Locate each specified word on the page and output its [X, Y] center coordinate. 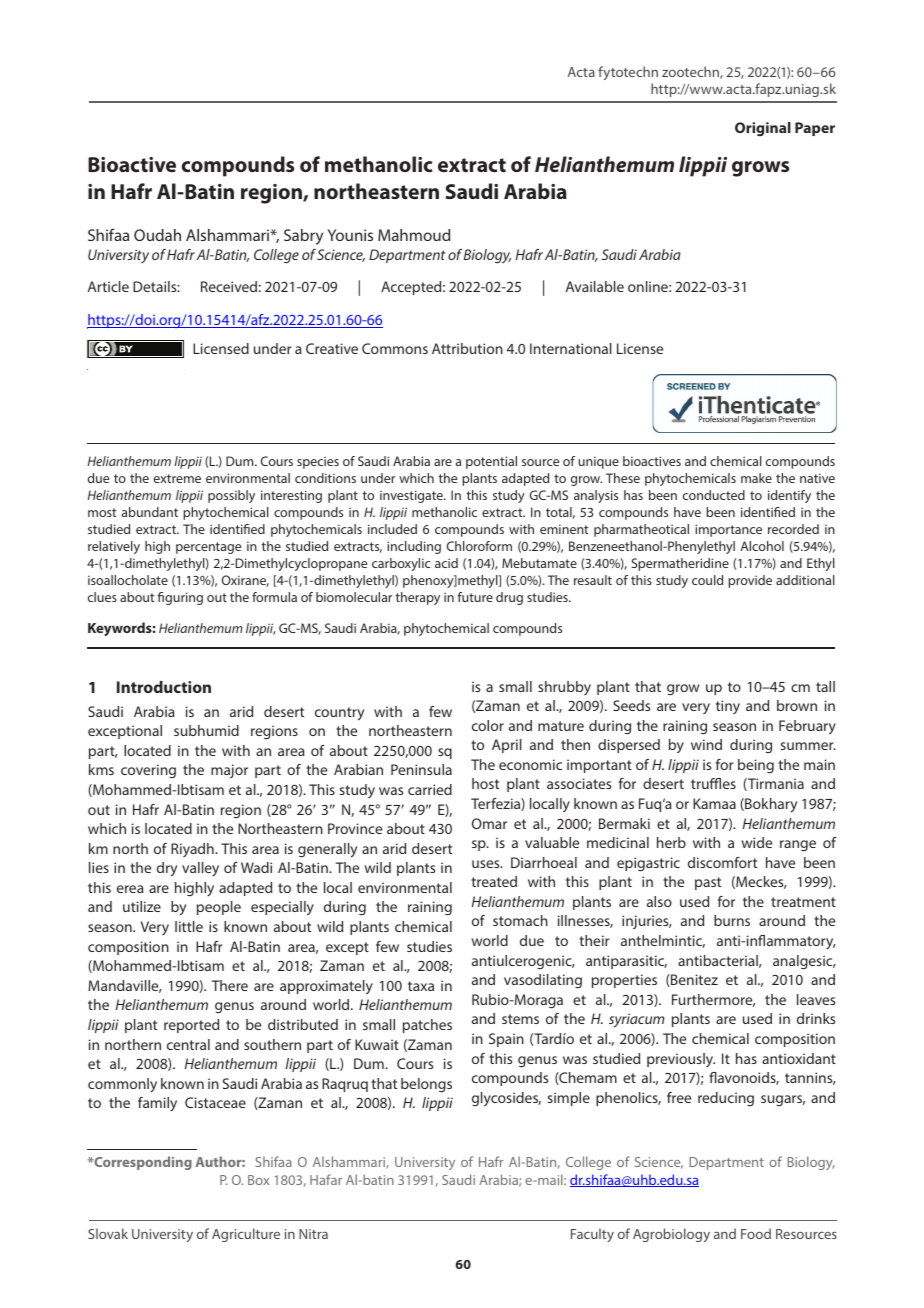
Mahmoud [414, 235]
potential [491, 462]
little [189, 926]
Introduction [164, 687]
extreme [177, 478]
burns [732, 920]
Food [756, 1233]
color [488, 725]
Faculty [592, 1235]
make [756, 478]
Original [763, 129]
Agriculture [246, 1235]
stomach [520, 920]
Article [108, 286]
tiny [728, 707]
